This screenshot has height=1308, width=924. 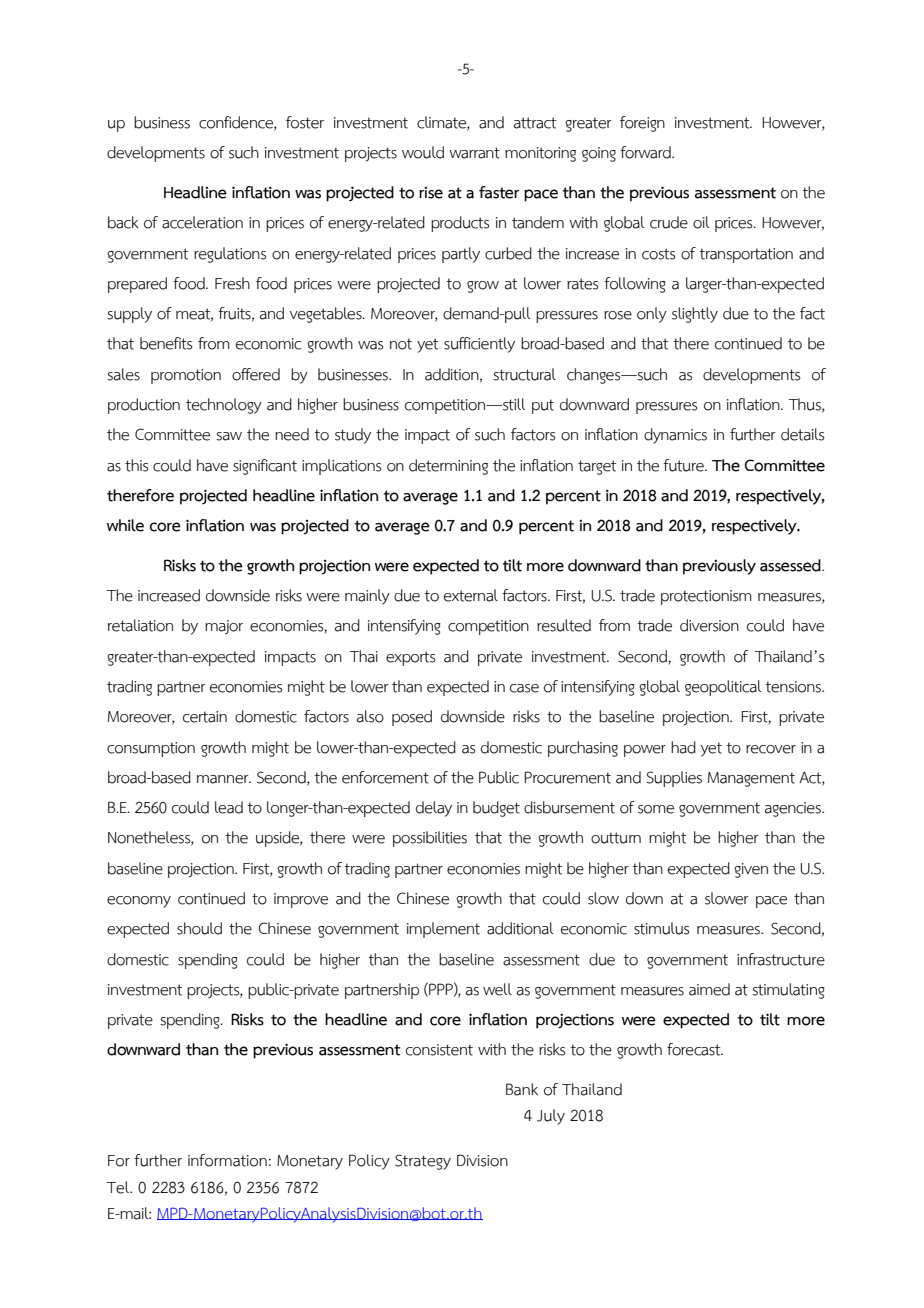 What do you see at coordinates (227, 1160) in the screenshot?
I see `information` at bounding box center [227, 1160].
